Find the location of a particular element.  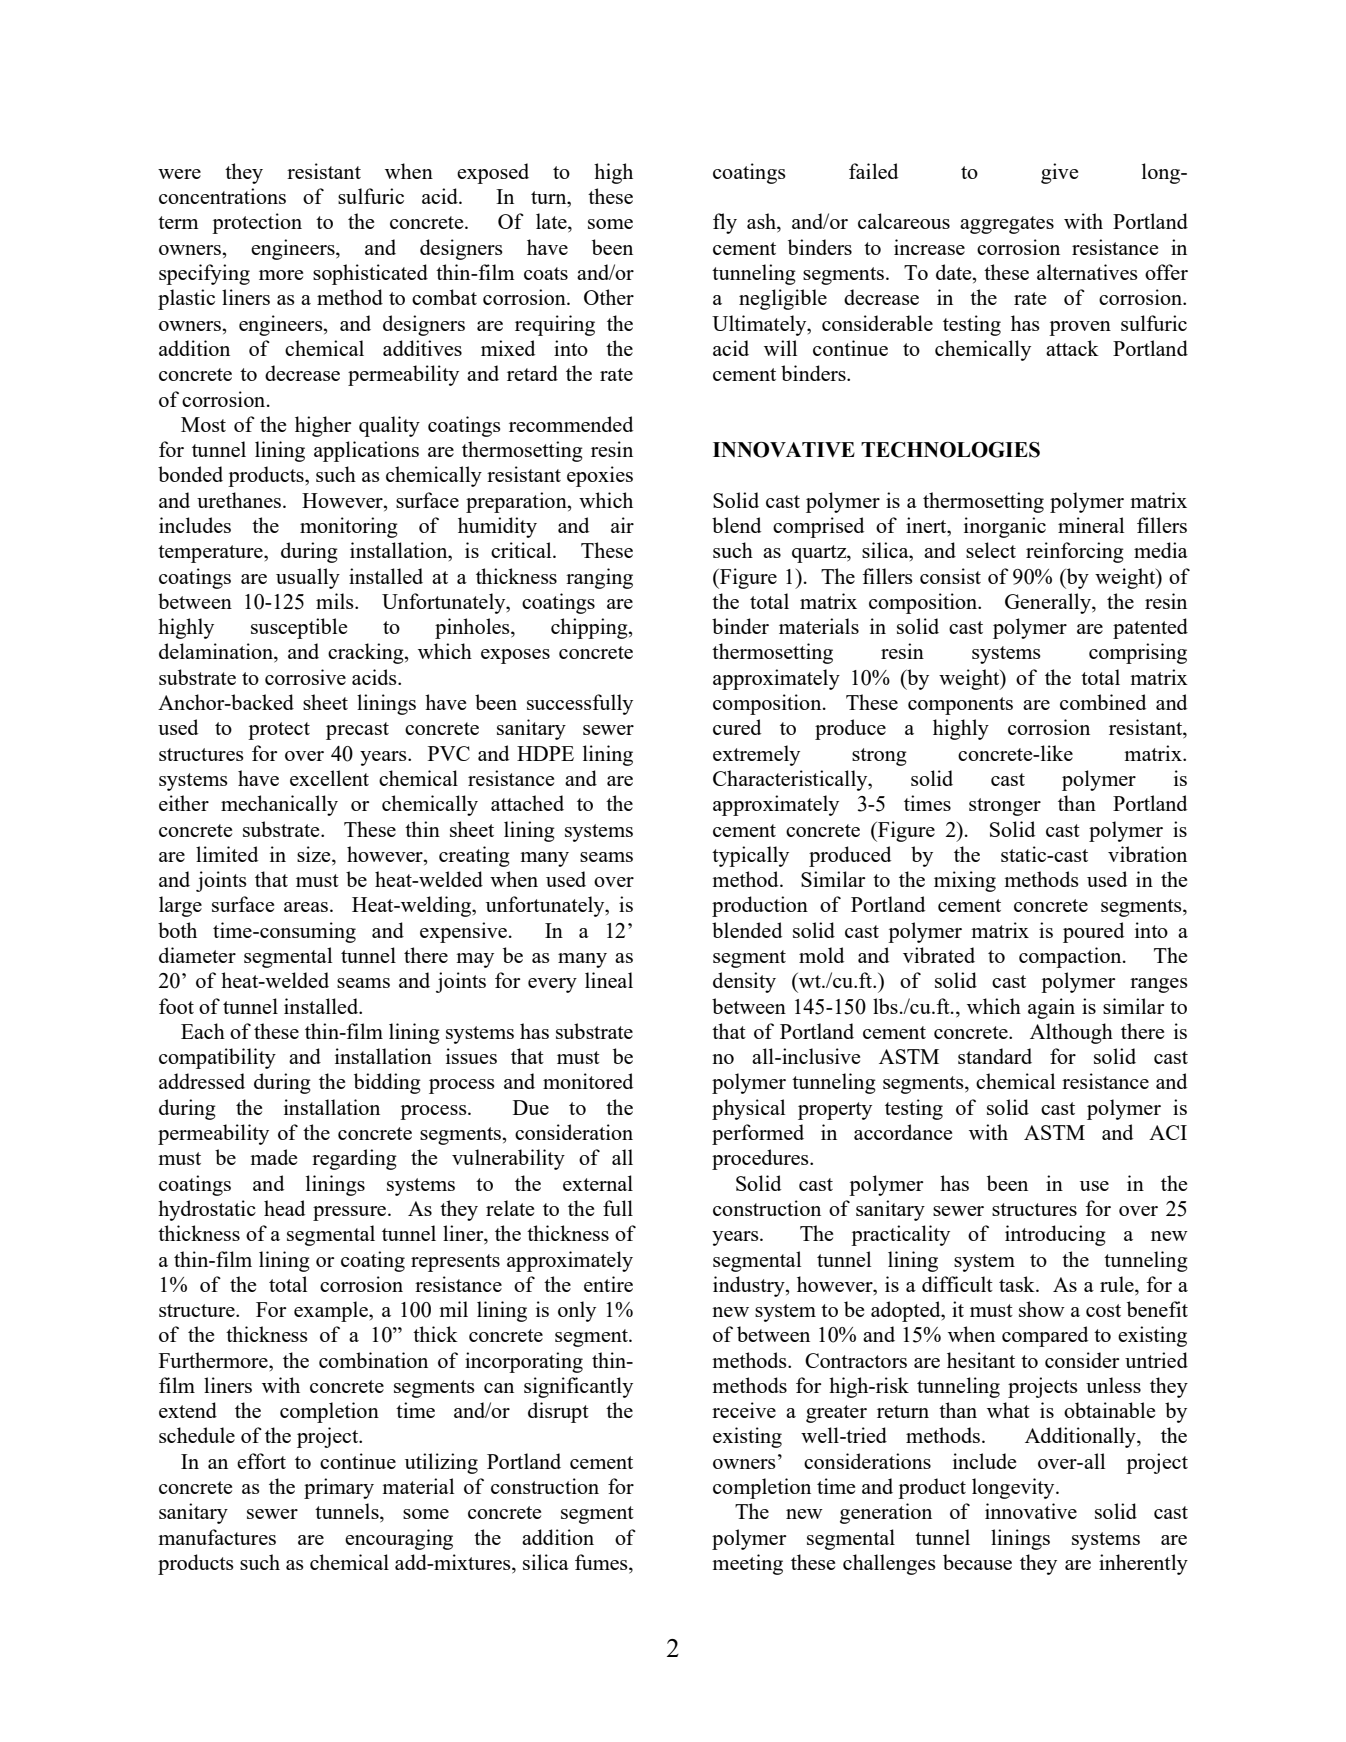

size is located at coordinates (315, 855).
